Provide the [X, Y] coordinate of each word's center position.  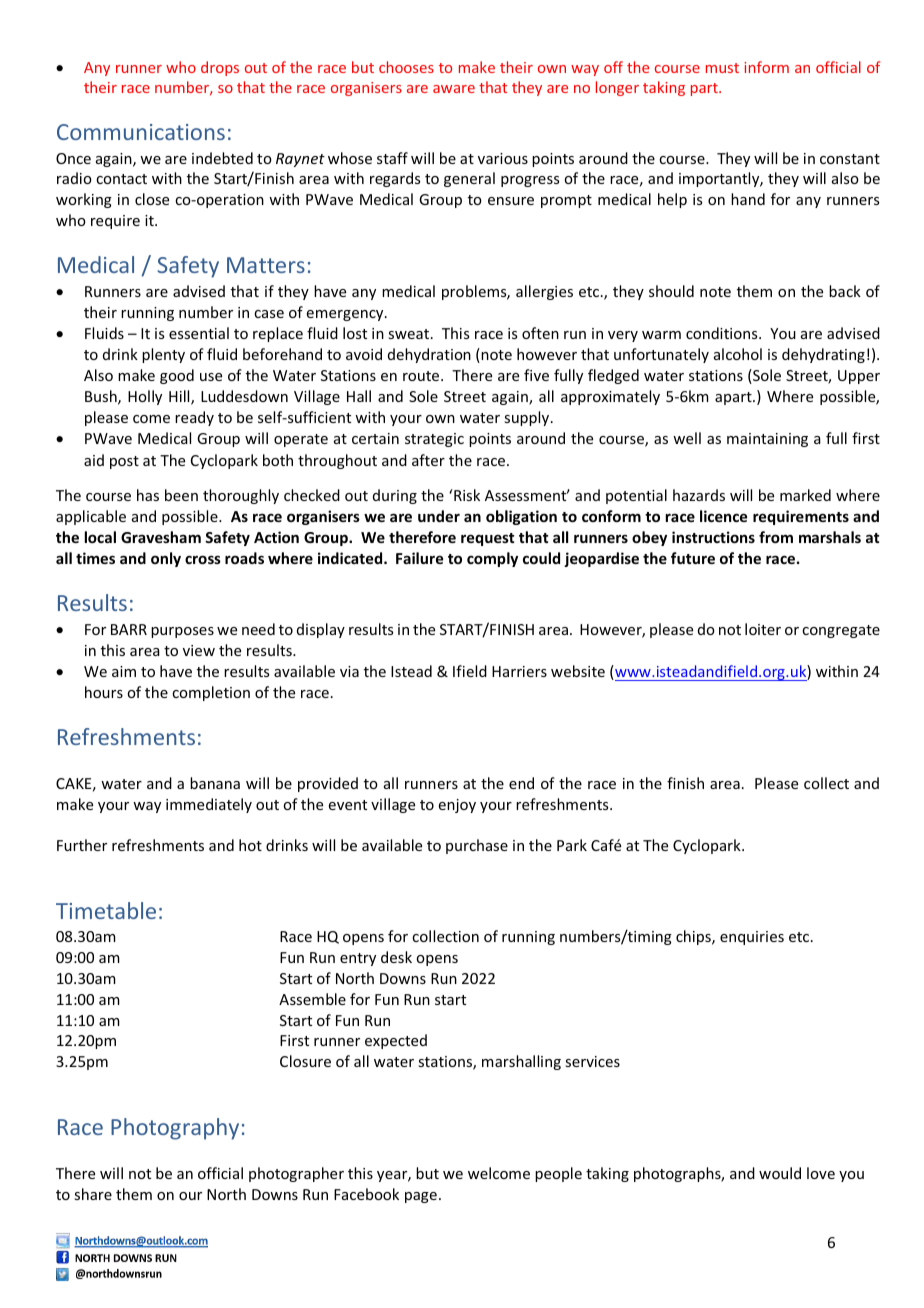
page [421, 1197]
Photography [175, 1129]
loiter [763, 629]
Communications [141, 132]
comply [492, 559]
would [780, 1173]
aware [454, 89]
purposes [182, 632]
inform [766, 67]
